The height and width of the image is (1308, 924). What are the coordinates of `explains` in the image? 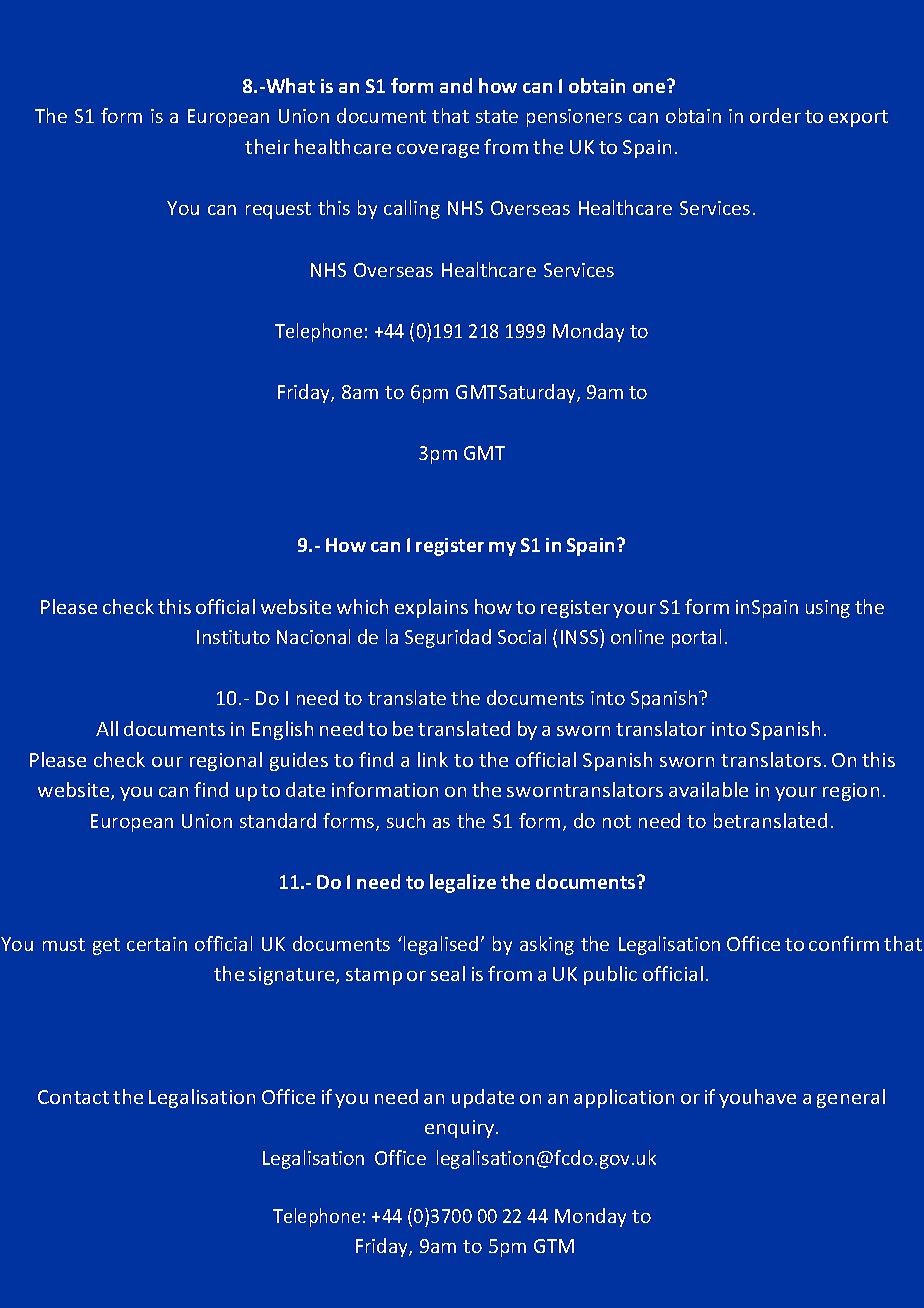 It's located at (431, 608).
